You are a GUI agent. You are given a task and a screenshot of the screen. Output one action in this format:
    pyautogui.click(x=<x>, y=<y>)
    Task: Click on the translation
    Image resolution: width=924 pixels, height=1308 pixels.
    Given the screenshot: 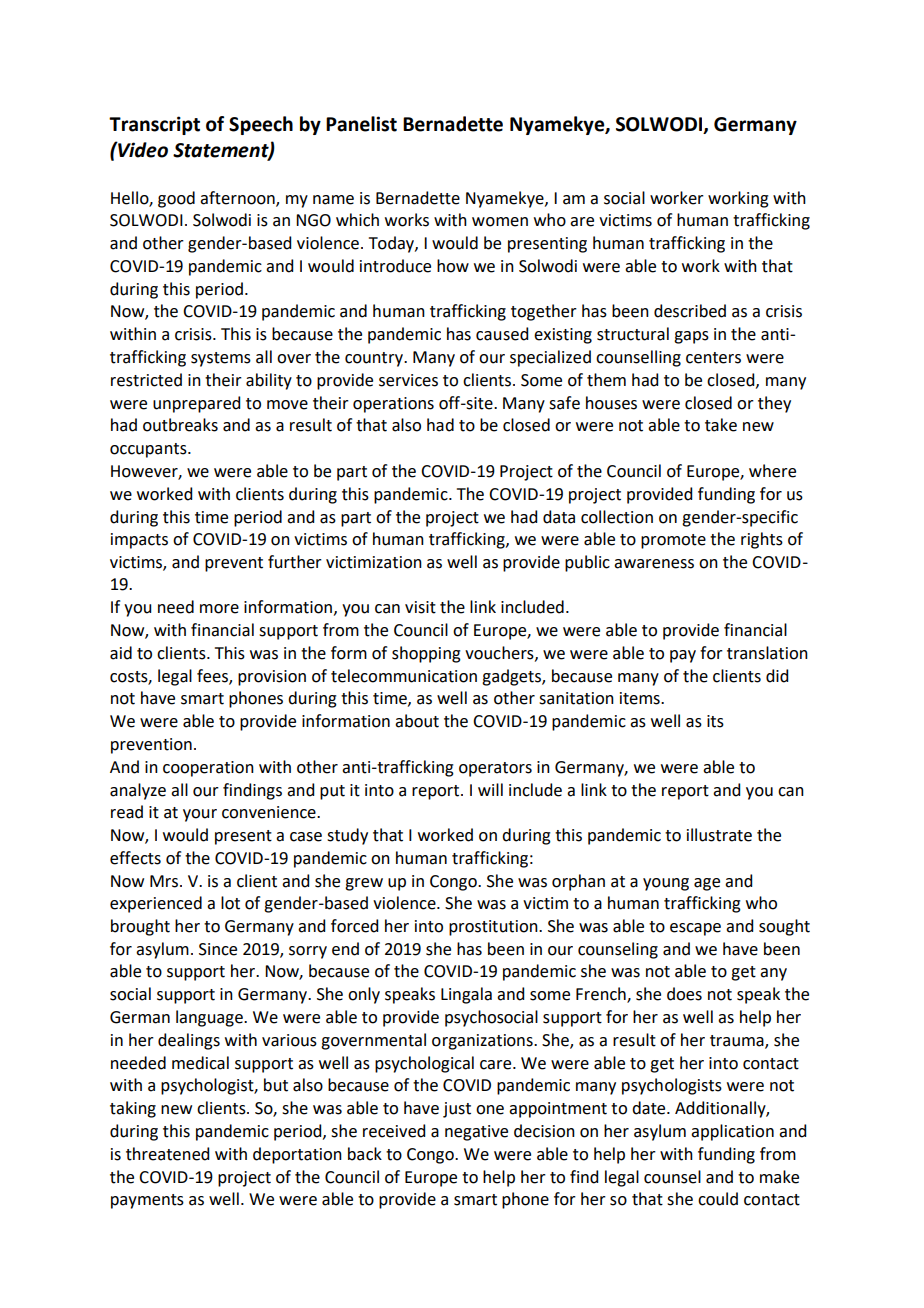 What is the action you would take?
    pyautogui.click(x=767, y=653)
